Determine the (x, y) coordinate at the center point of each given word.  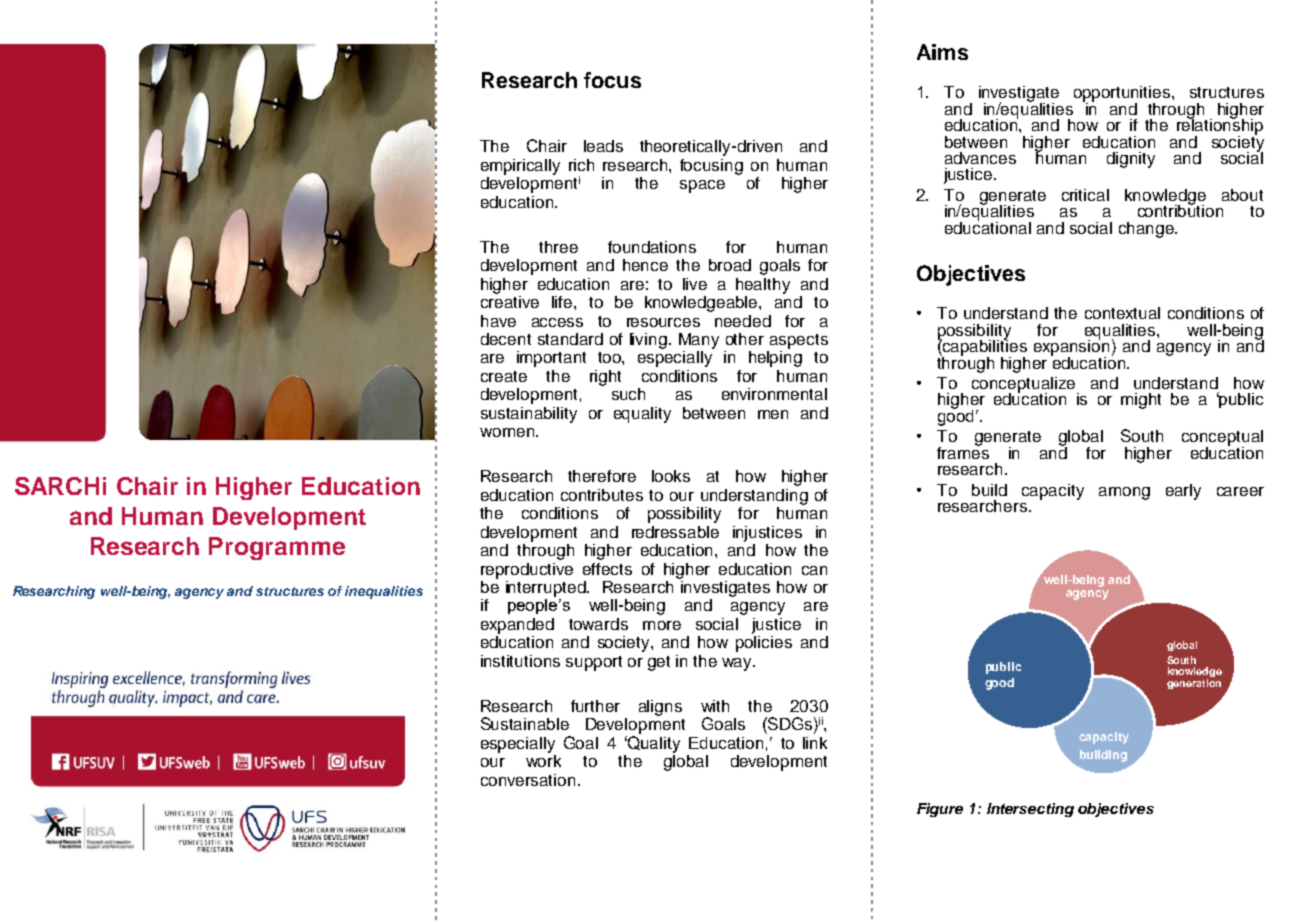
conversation (528, 780)
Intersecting (1030, 810)
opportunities (1123, 95)
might (1141, 401)
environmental (774, 394)
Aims (942, 52)
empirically (520, 167)
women (507, 432)
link (815, 743)
